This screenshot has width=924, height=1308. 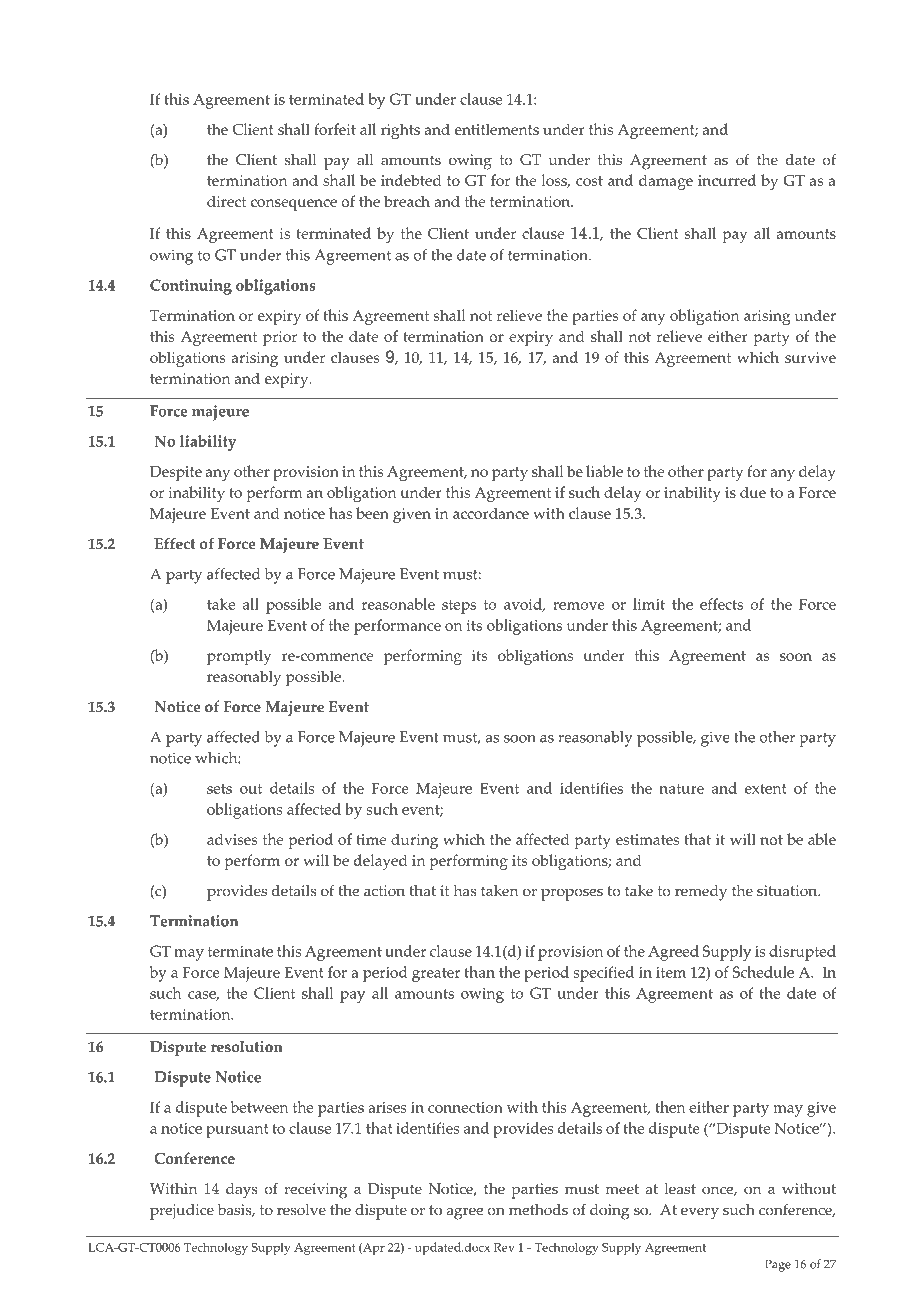 I want to click on entitlements, so click(x=497, y=129).
